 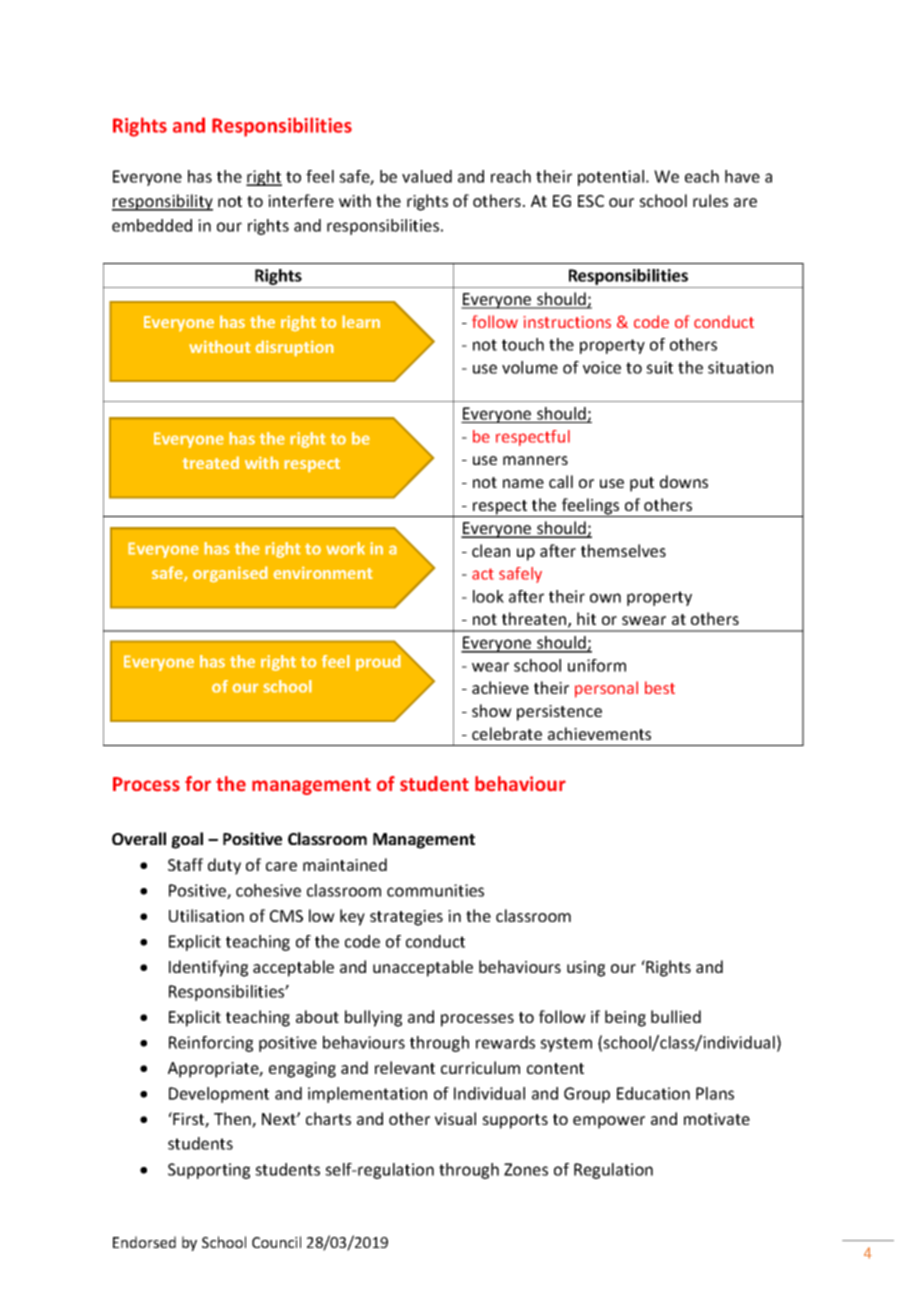 What do you see at coordinates (710, 200) in the document?
I see `rules` at bounding box center [710, 200].
